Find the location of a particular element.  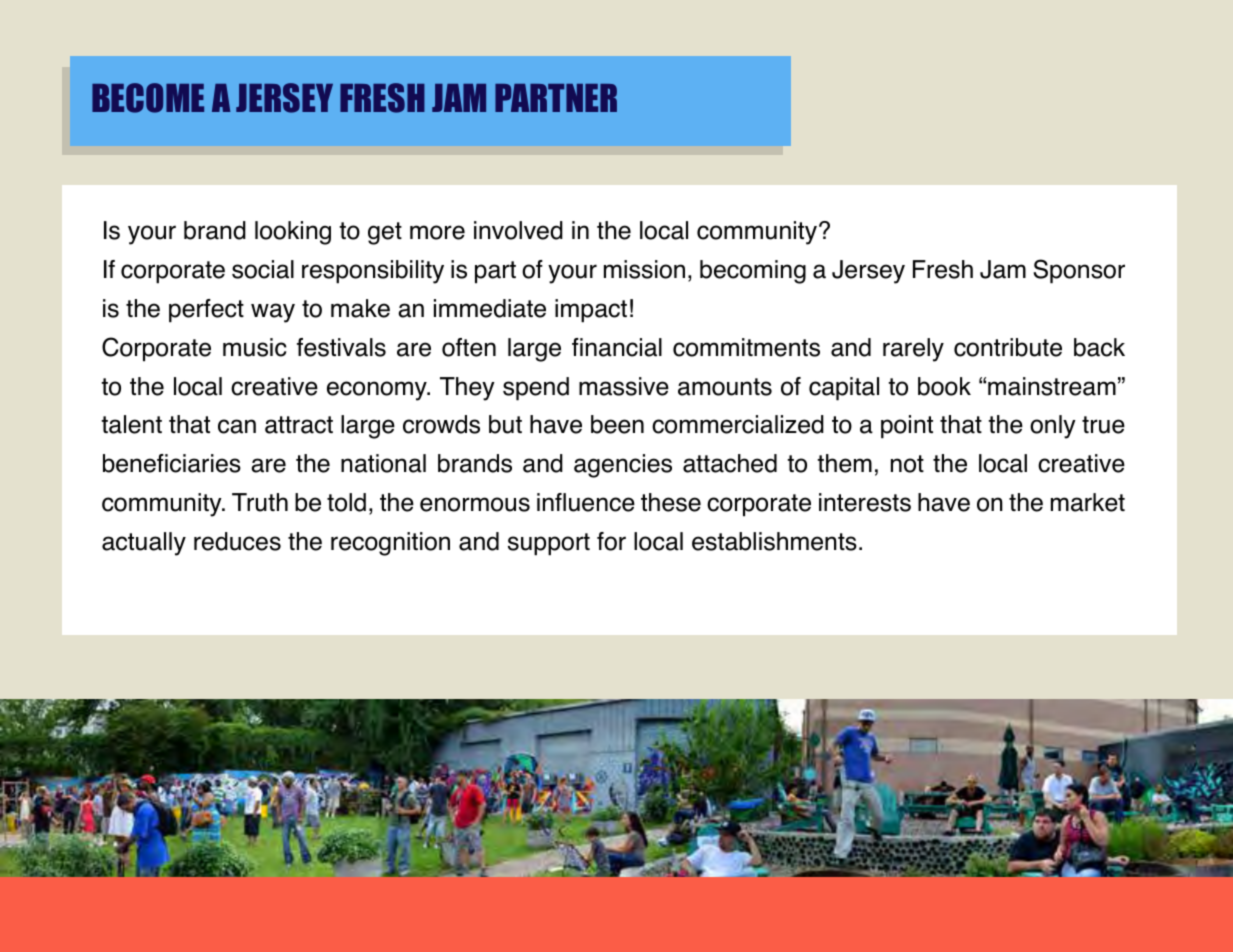

reduces is located at coordinates (237, 541).
